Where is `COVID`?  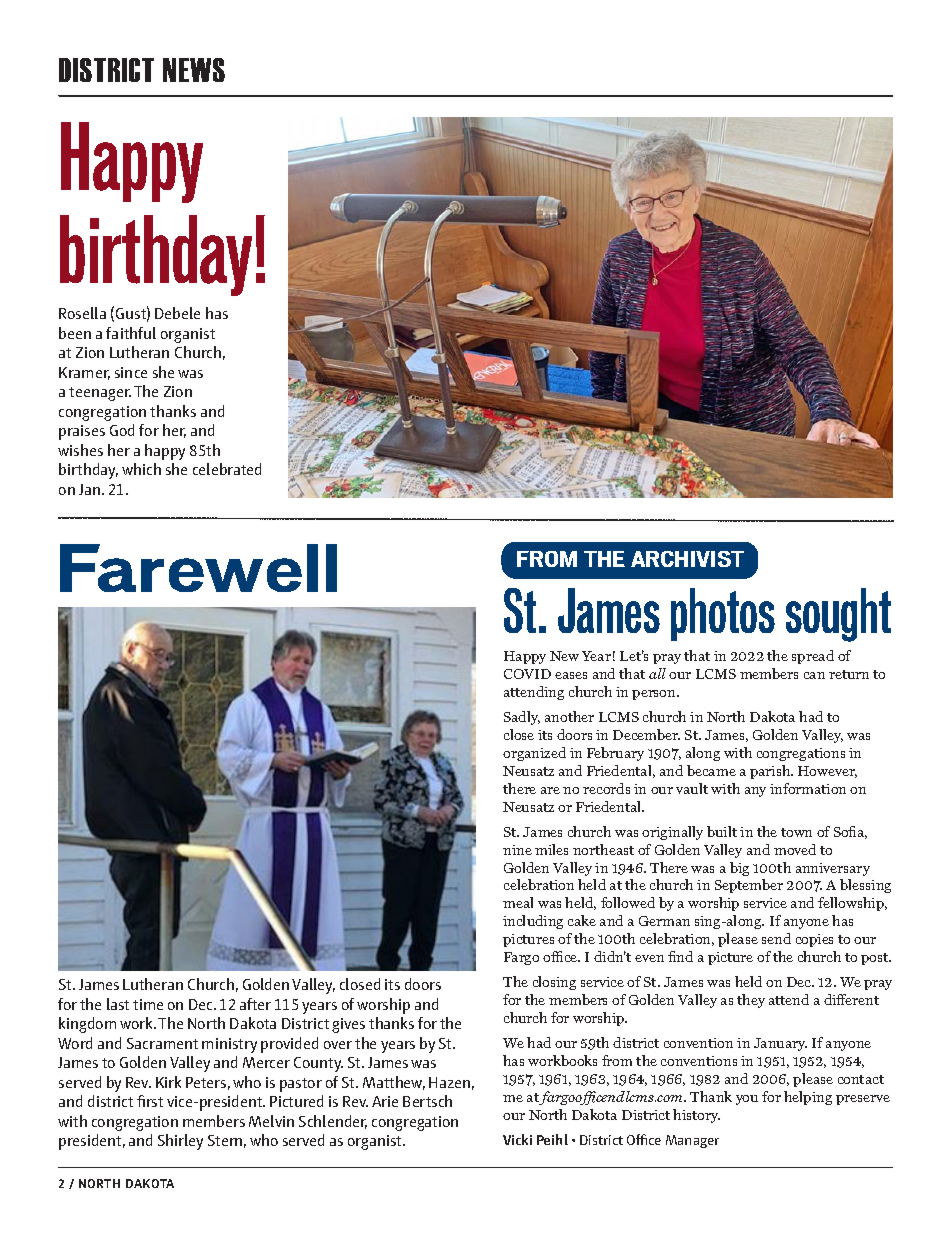
COVID is located at coordinates (527, 674).
